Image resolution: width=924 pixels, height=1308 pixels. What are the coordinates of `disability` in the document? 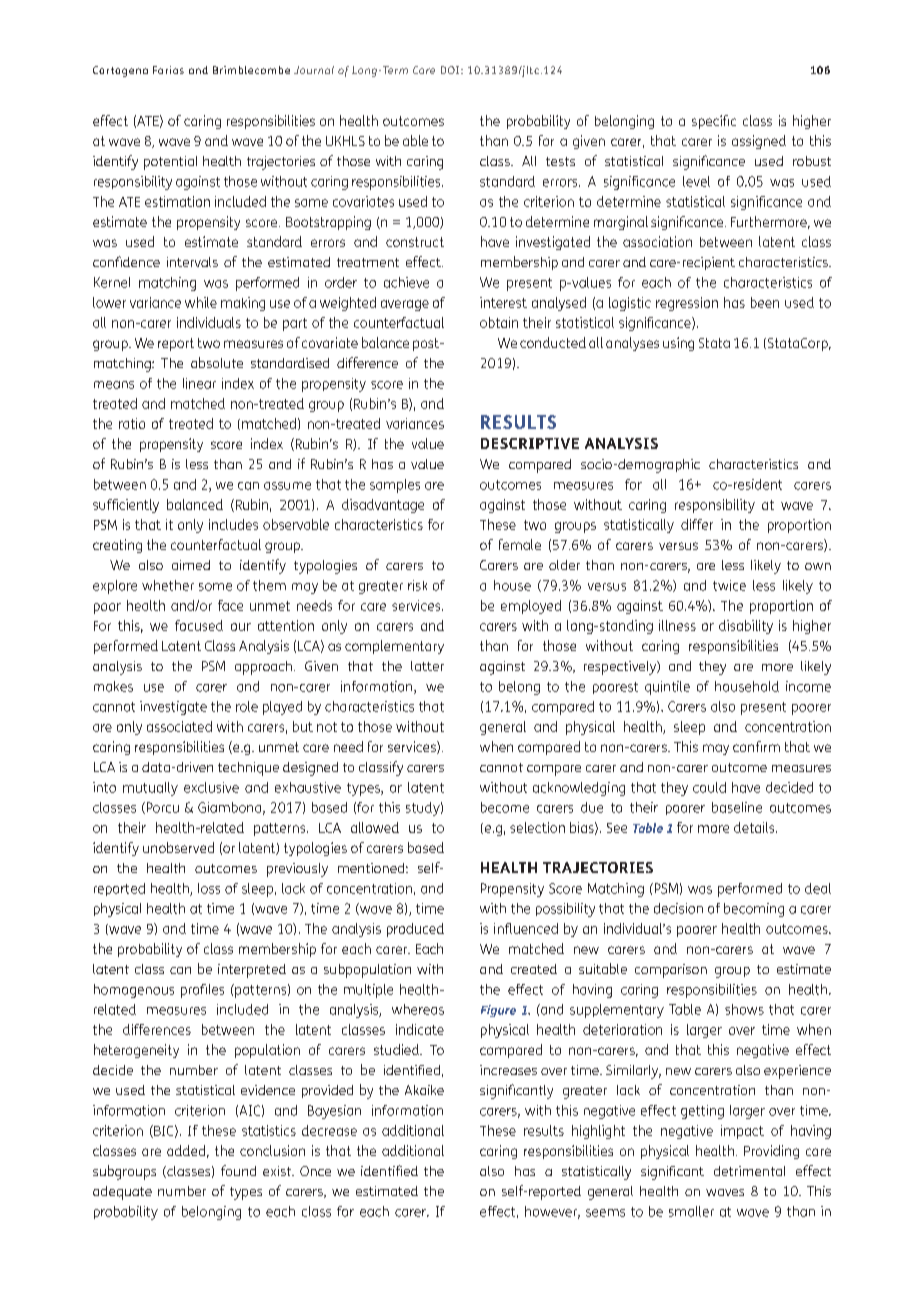 It's located at (746, 627).
